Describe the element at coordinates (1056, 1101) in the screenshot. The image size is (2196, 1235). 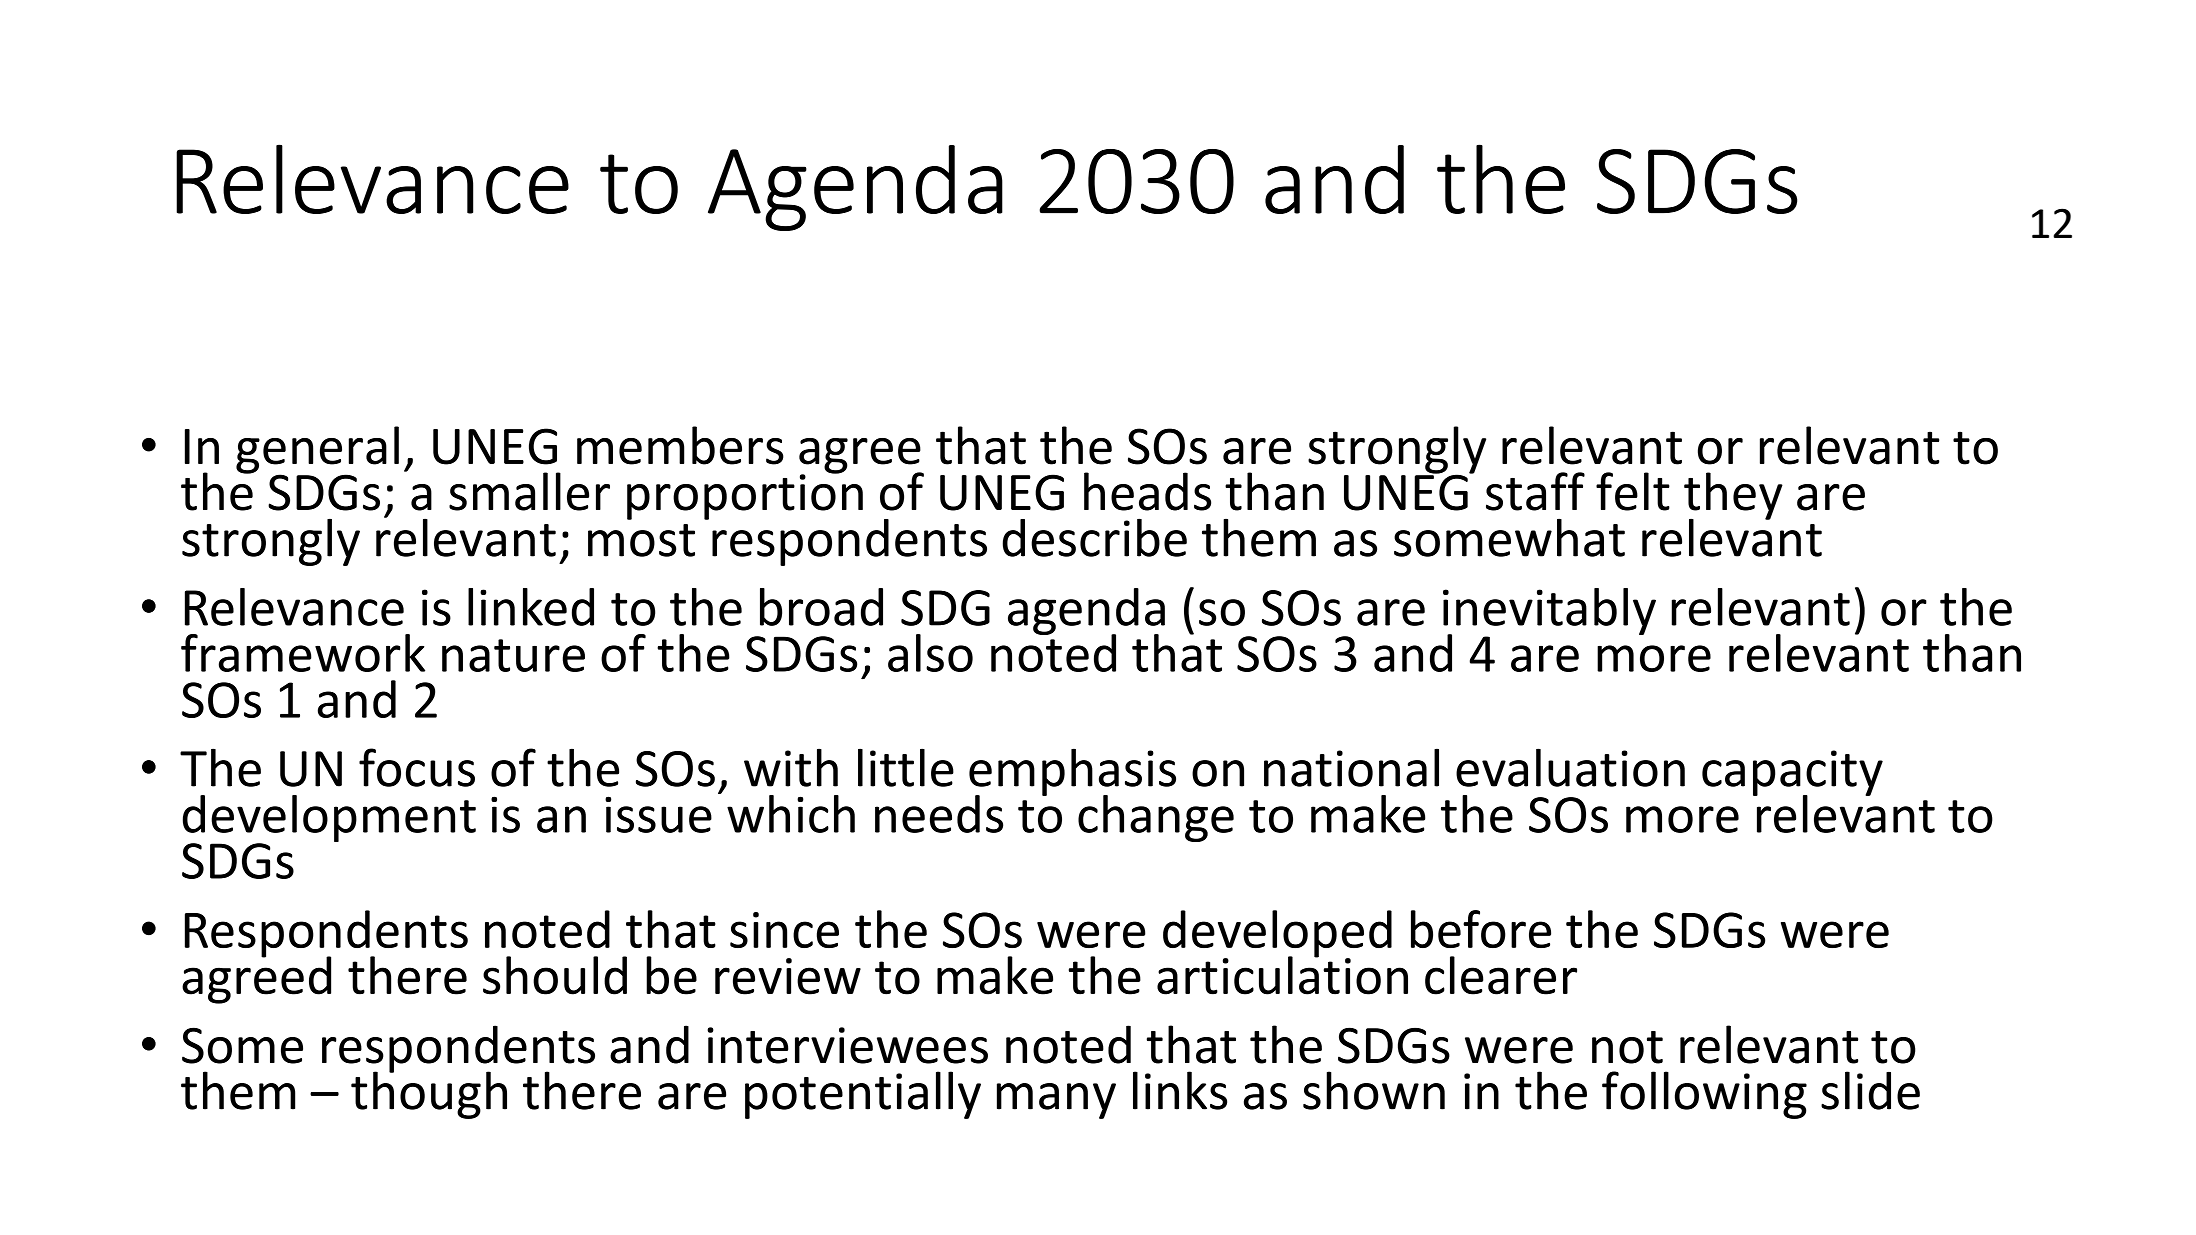
I see `many` at that location.
